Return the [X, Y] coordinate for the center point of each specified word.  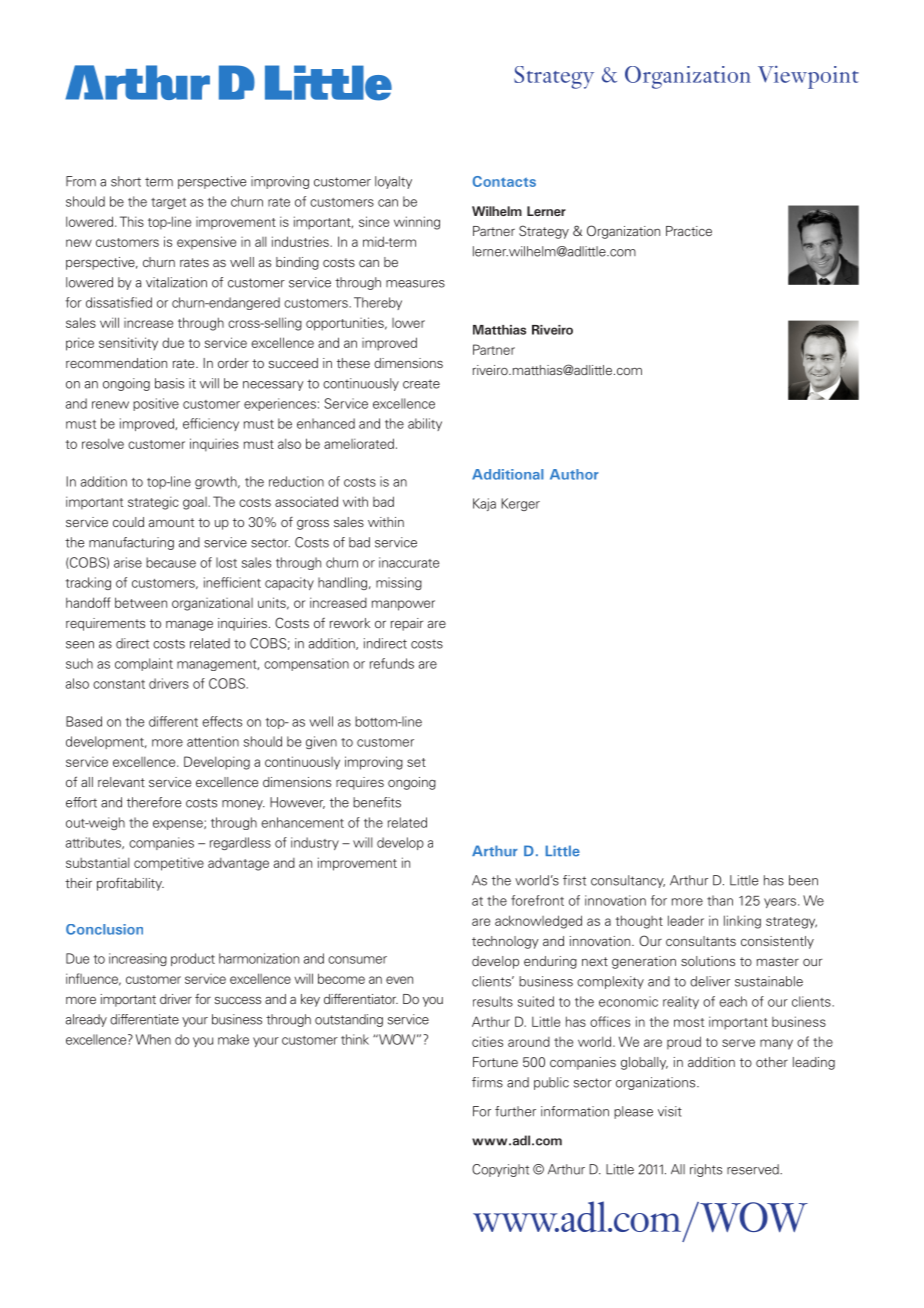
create [421, 384]
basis [169, 383]
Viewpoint [808, 77]
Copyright [500, 1170]
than [720, 900]
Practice [689, 231]
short [126, 181]
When [153, 1039]
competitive [169, 864]
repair [407, 624]
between [141, 602]
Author [574, 474]
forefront [537, 900]
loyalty [393, 182]
